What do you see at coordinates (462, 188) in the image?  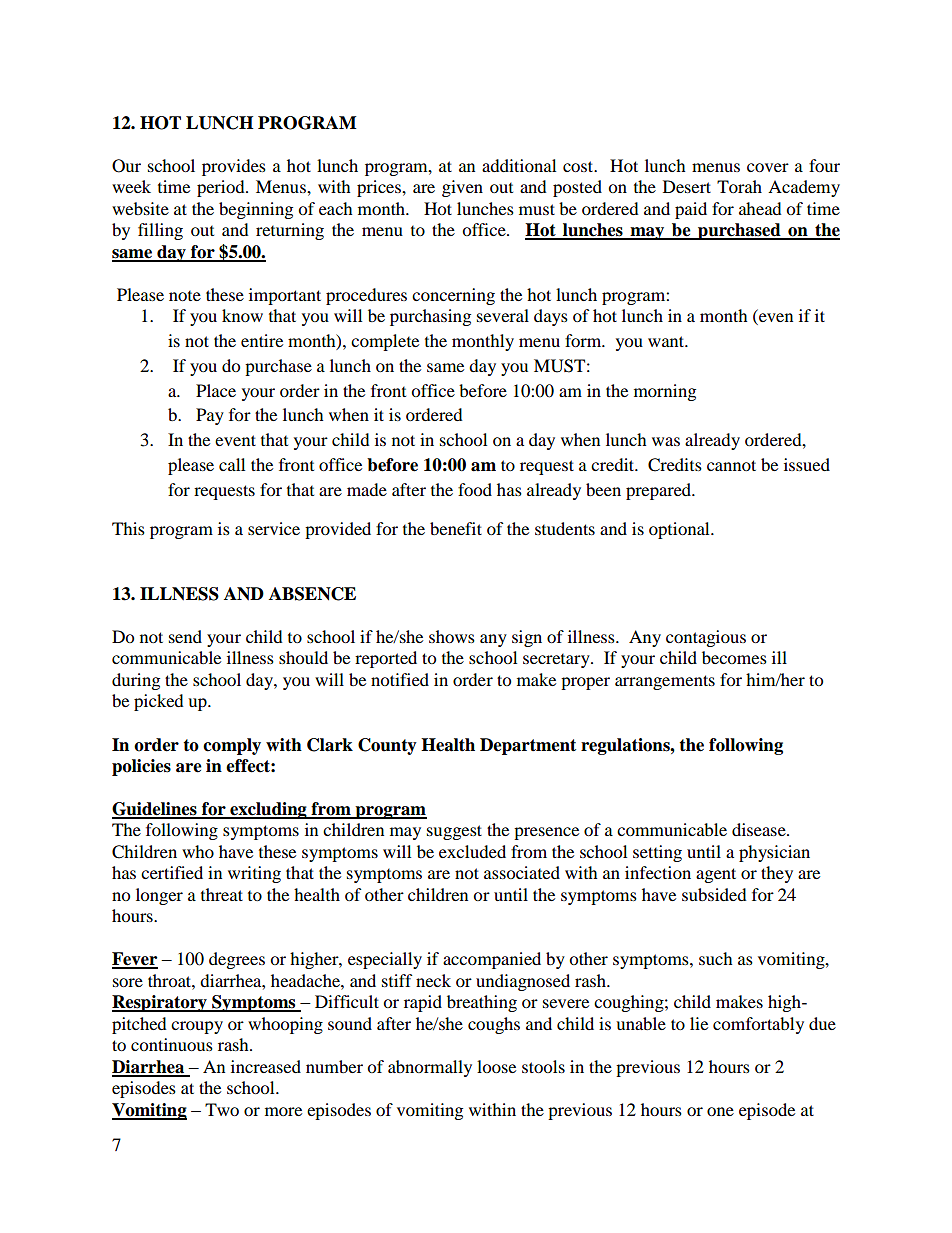 I see `given` at bounding box center [462, 188].
